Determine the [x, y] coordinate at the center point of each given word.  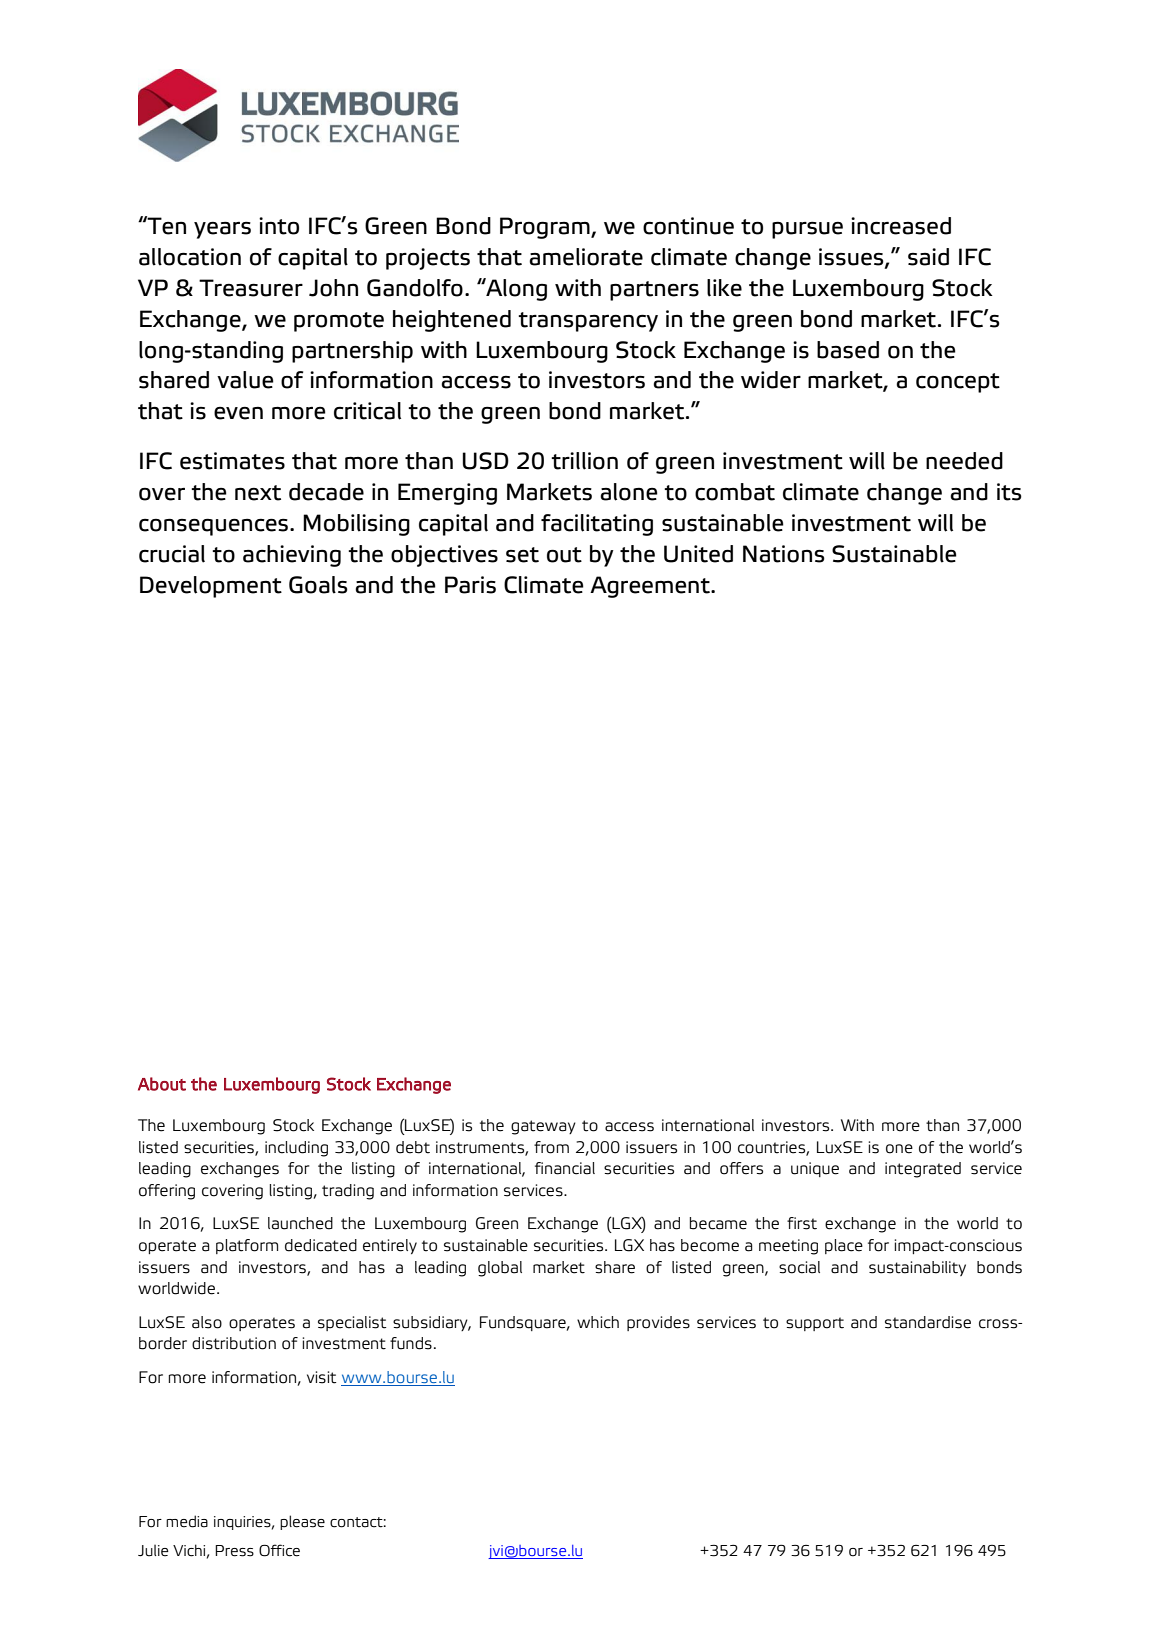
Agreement [651, 587]
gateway [543, 1127]
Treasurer [251, 288]
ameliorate [586, 257]
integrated [923, 1170]
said [928, 257]
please [302, 1522]
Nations [784, 554]
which [598, 1322]
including [296, 1149]
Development [211, 587]
